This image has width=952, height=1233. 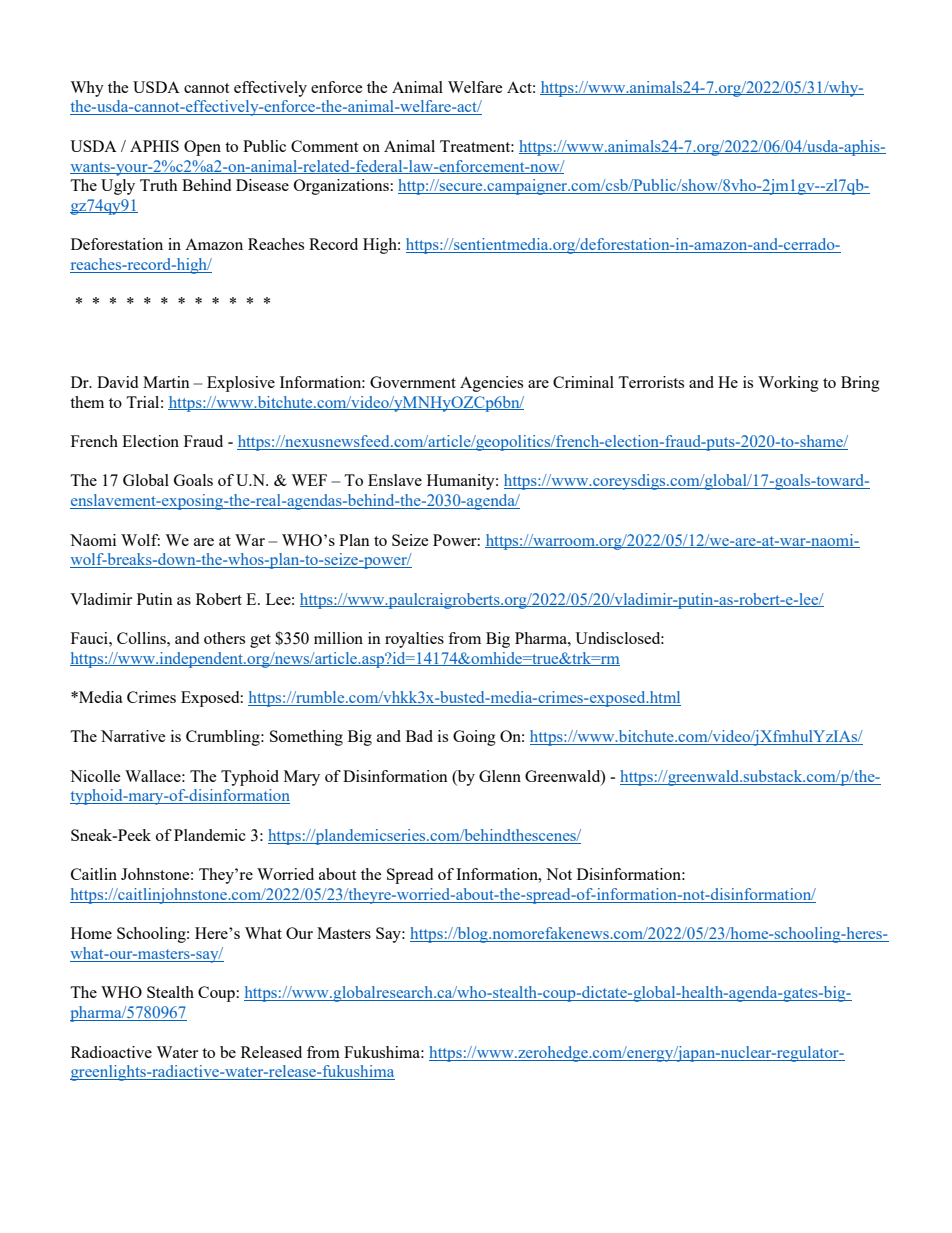 What do you see at coordinates (788, 384) in the image?
I see `Working` at bounding box center [788, 384].
